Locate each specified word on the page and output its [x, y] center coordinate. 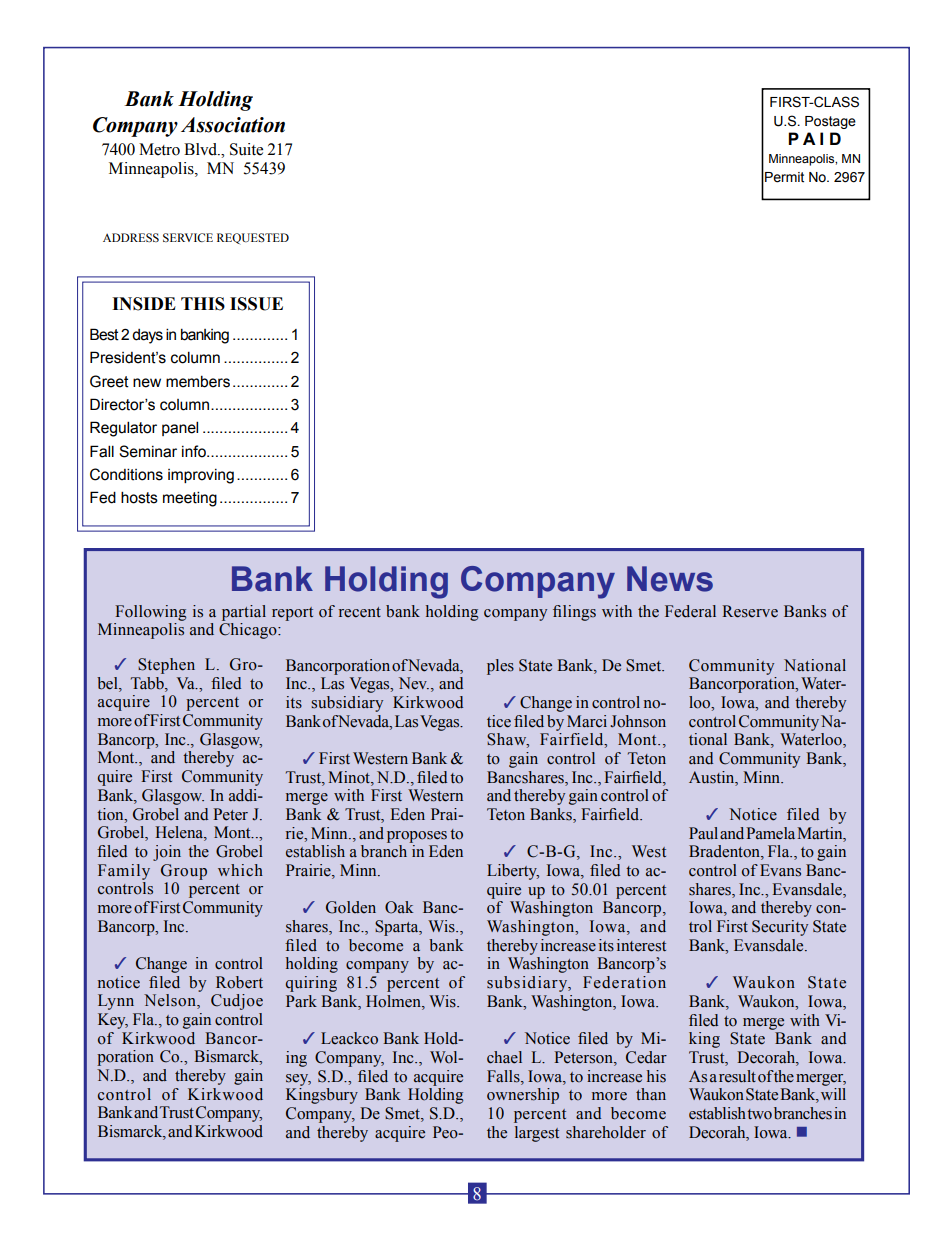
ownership [523, 1096]
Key [113, 1021]
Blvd [202, 149]
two [759, 1114]
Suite [246, 149]
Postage [830, 122]
